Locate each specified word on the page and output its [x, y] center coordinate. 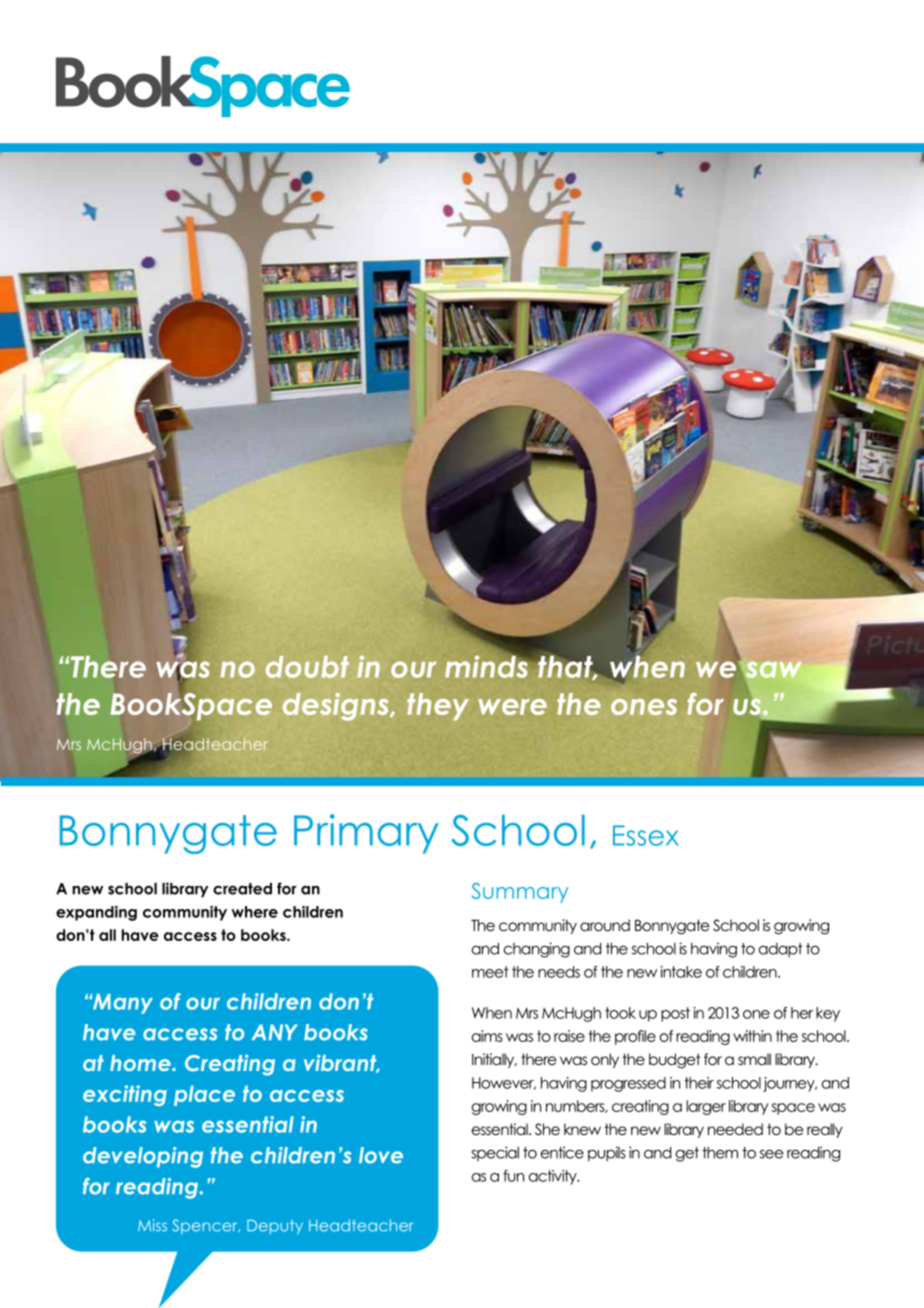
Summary [520, 893]
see [771, 1154]
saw [772, 671]
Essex [646, 835]
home [141, 1063]
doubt [307, 667]
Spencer [206, 1226]
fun [513, 1176]
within [752, 1036]
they [438, 707]
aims [487, 1036]
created [242, 889]
